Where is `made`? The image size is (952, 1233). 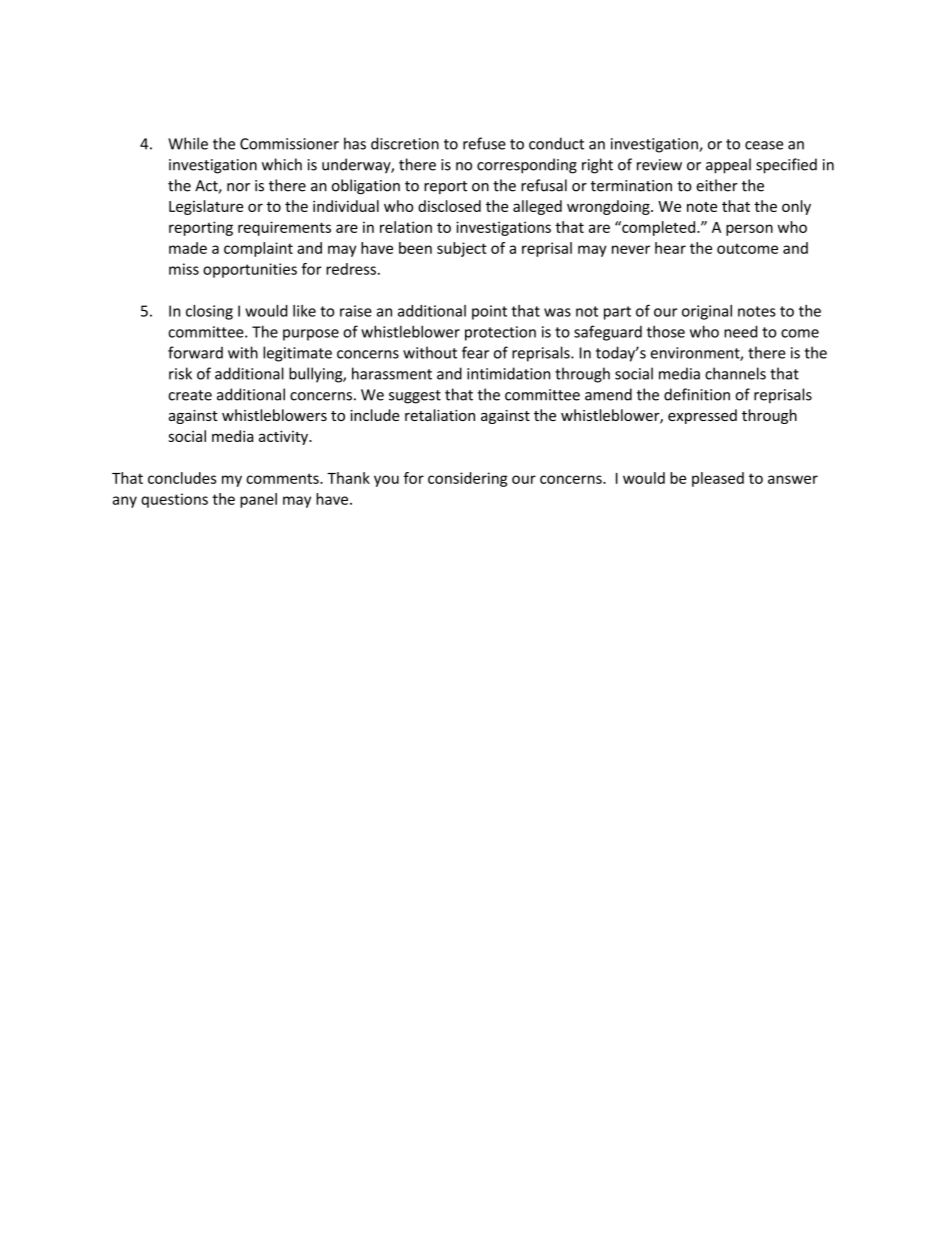 made is located at coordinates (188, 248).
